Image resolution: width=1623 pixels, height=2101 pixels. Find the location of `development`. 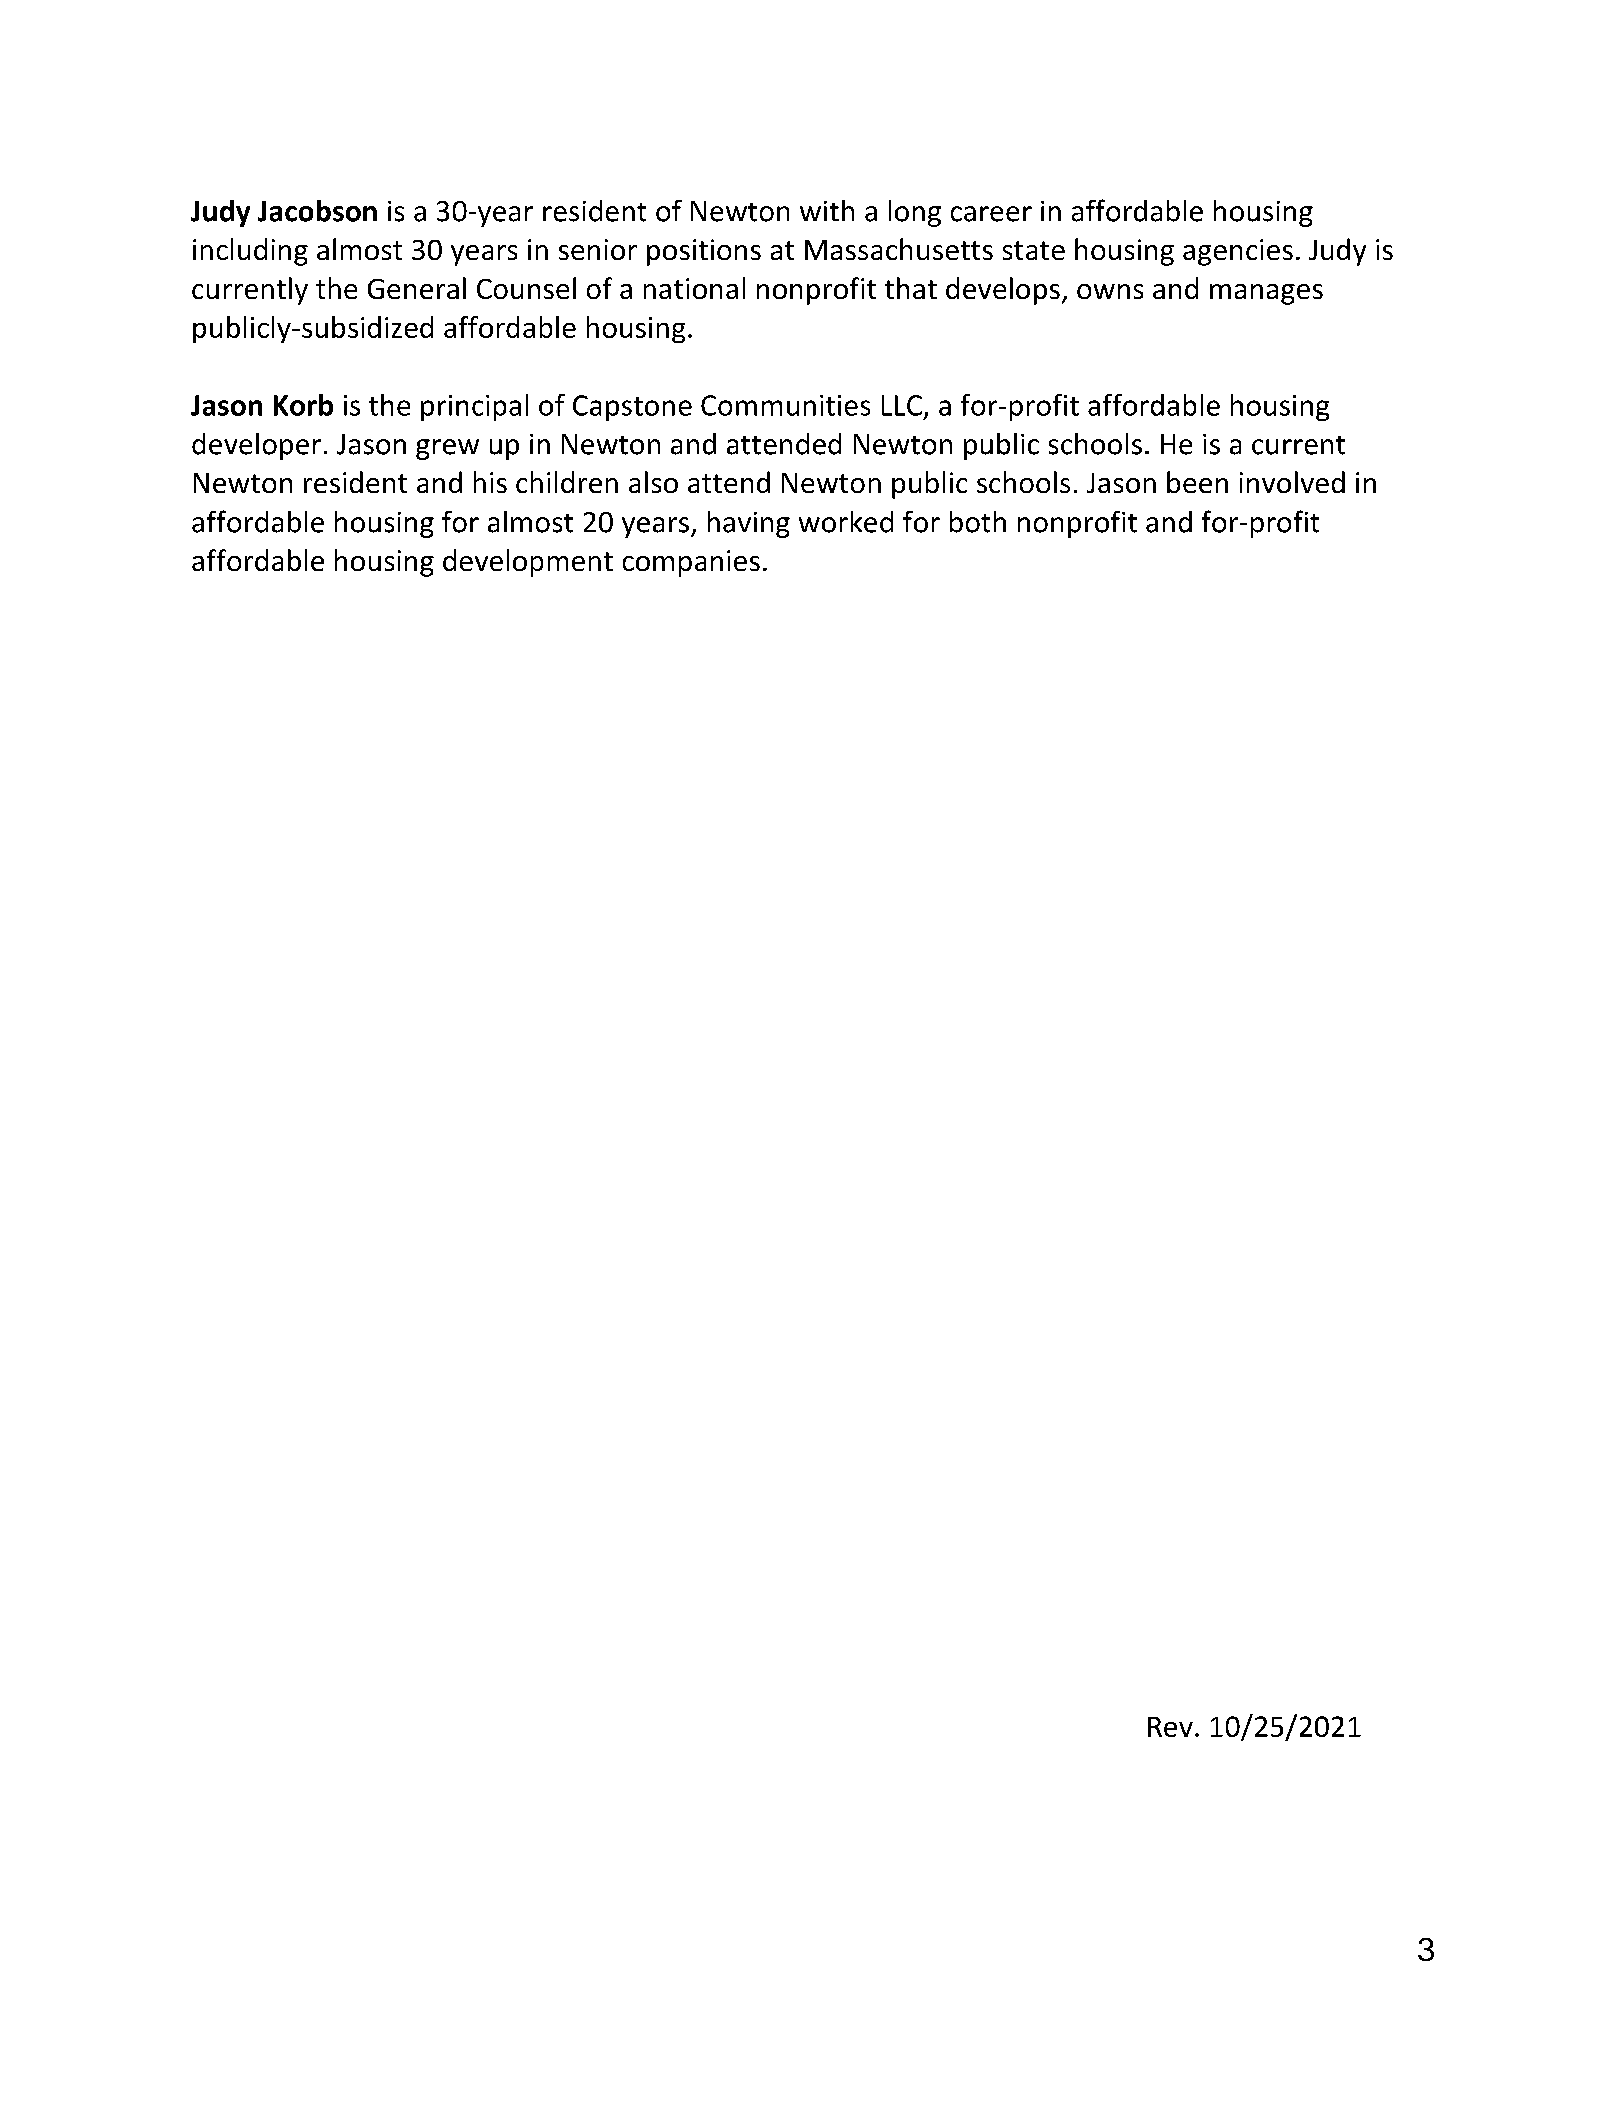

development is located at coordinates (528, 563).
